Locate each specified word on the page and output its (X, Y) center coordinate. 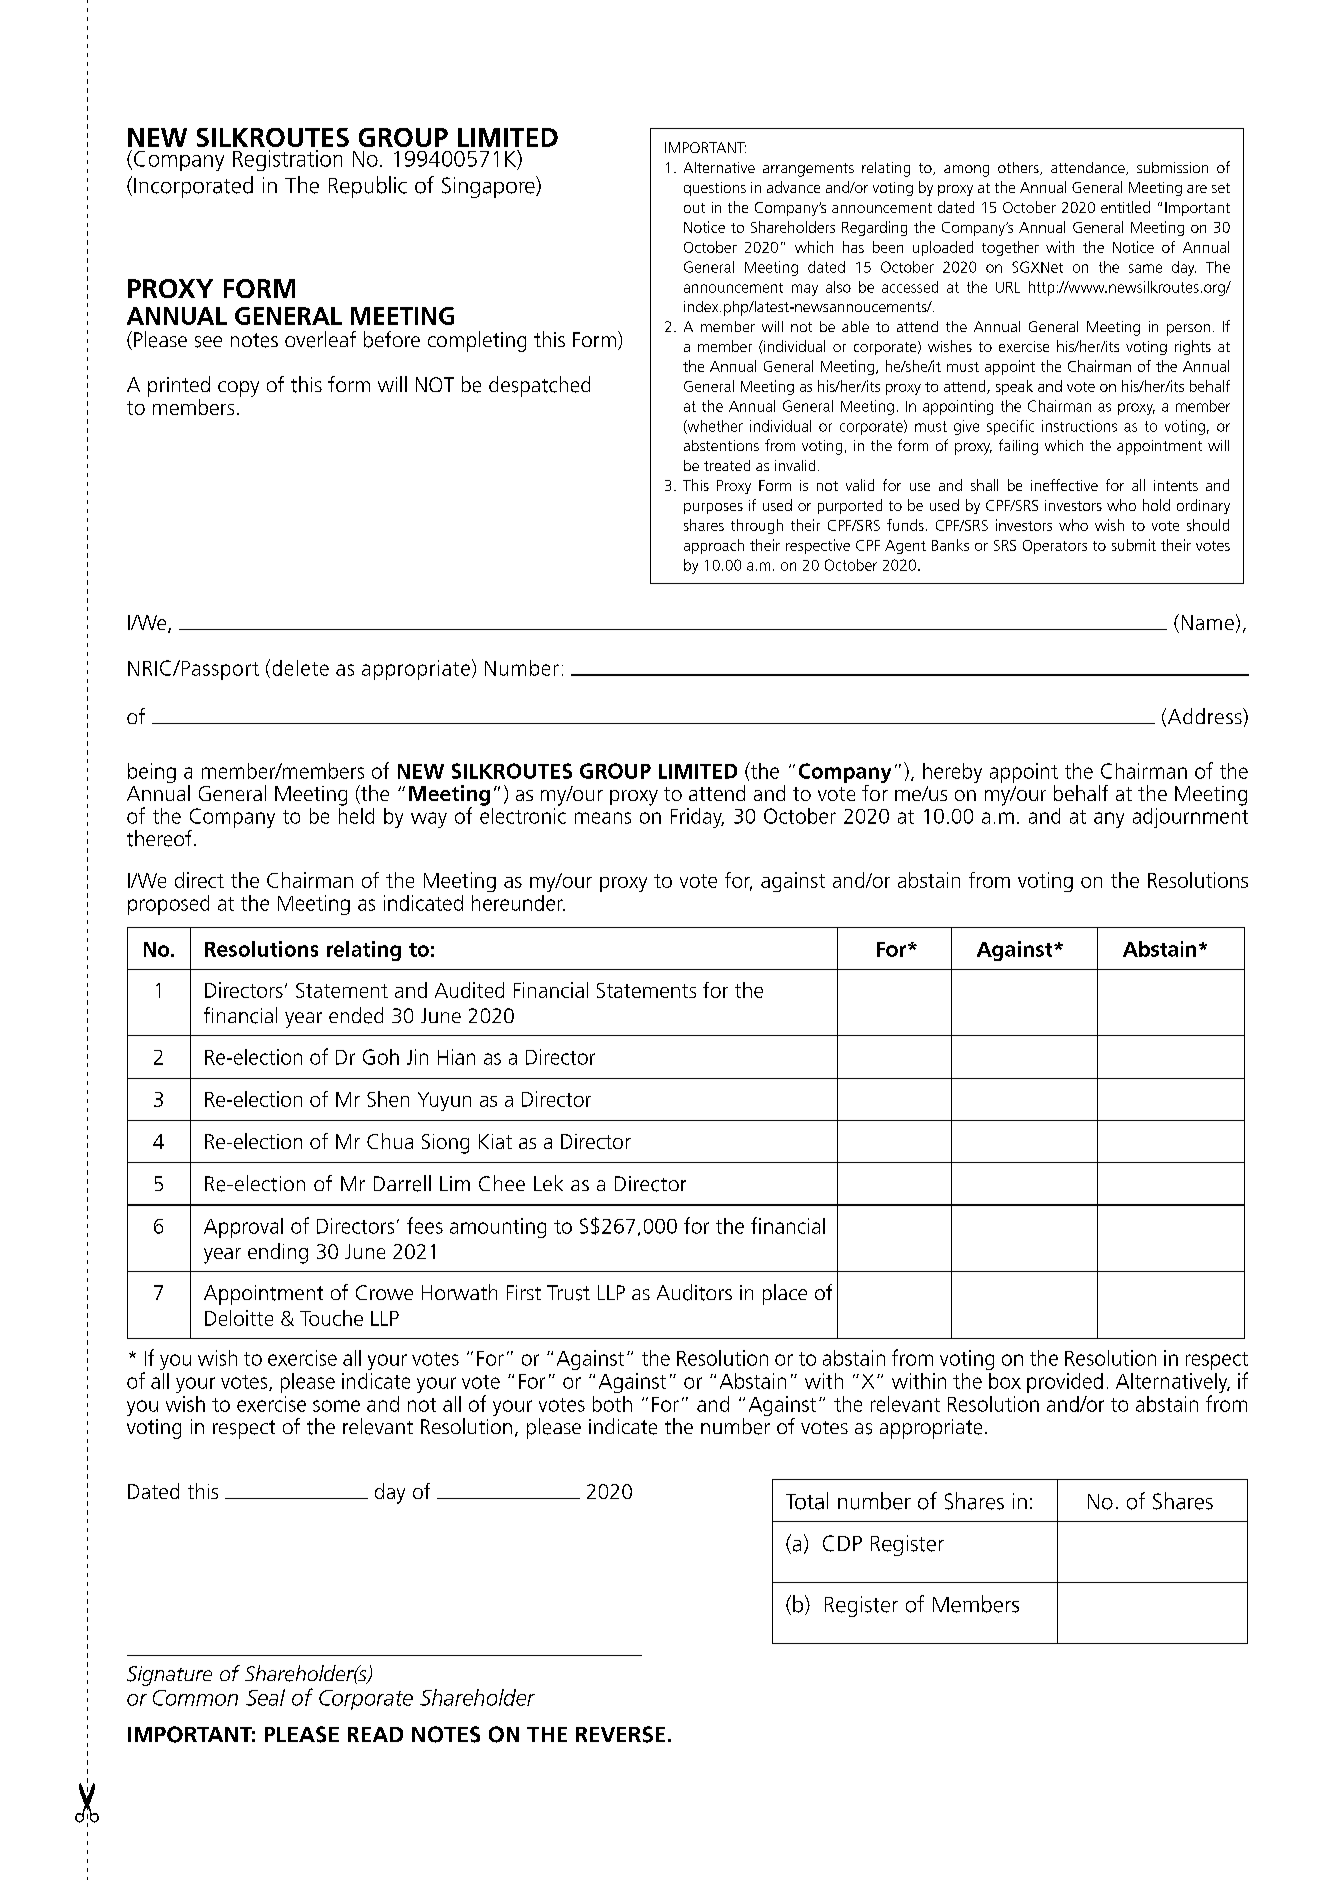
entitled (1125, 207)
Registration (287, 160)
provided (1065, 1383)
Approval (243, 1228)
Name (1208, 622)
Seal (265, 1697)
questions (715, 189)
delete (301, 668)
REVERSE (620, 1734)
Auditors (694, 1292)
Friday (697, 818)
